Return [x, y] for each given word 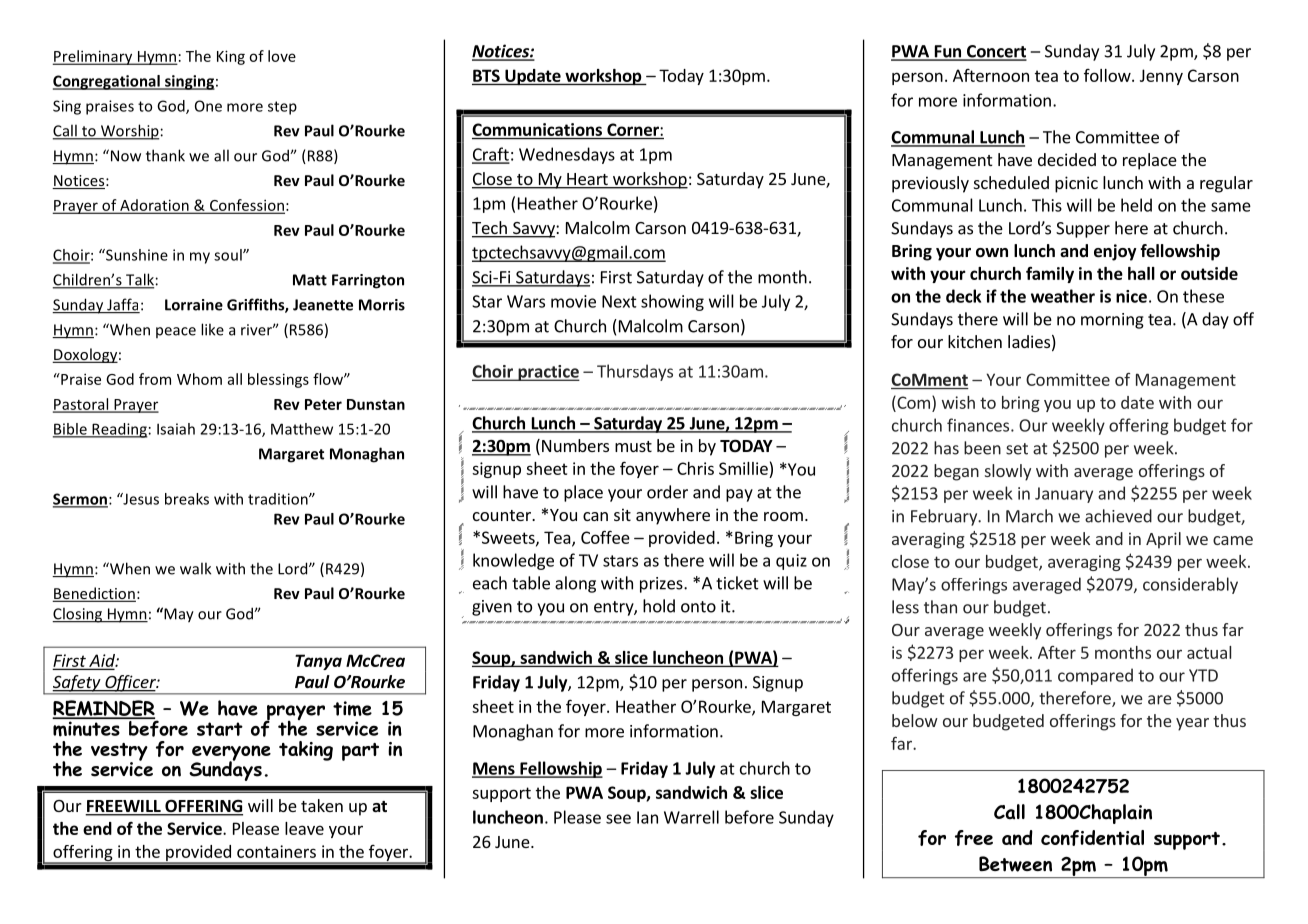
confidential [1092, 838]
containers [276, 851]
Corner [633, 129]
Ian [647, 817]
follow [1108, 75]
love [282, 56]
